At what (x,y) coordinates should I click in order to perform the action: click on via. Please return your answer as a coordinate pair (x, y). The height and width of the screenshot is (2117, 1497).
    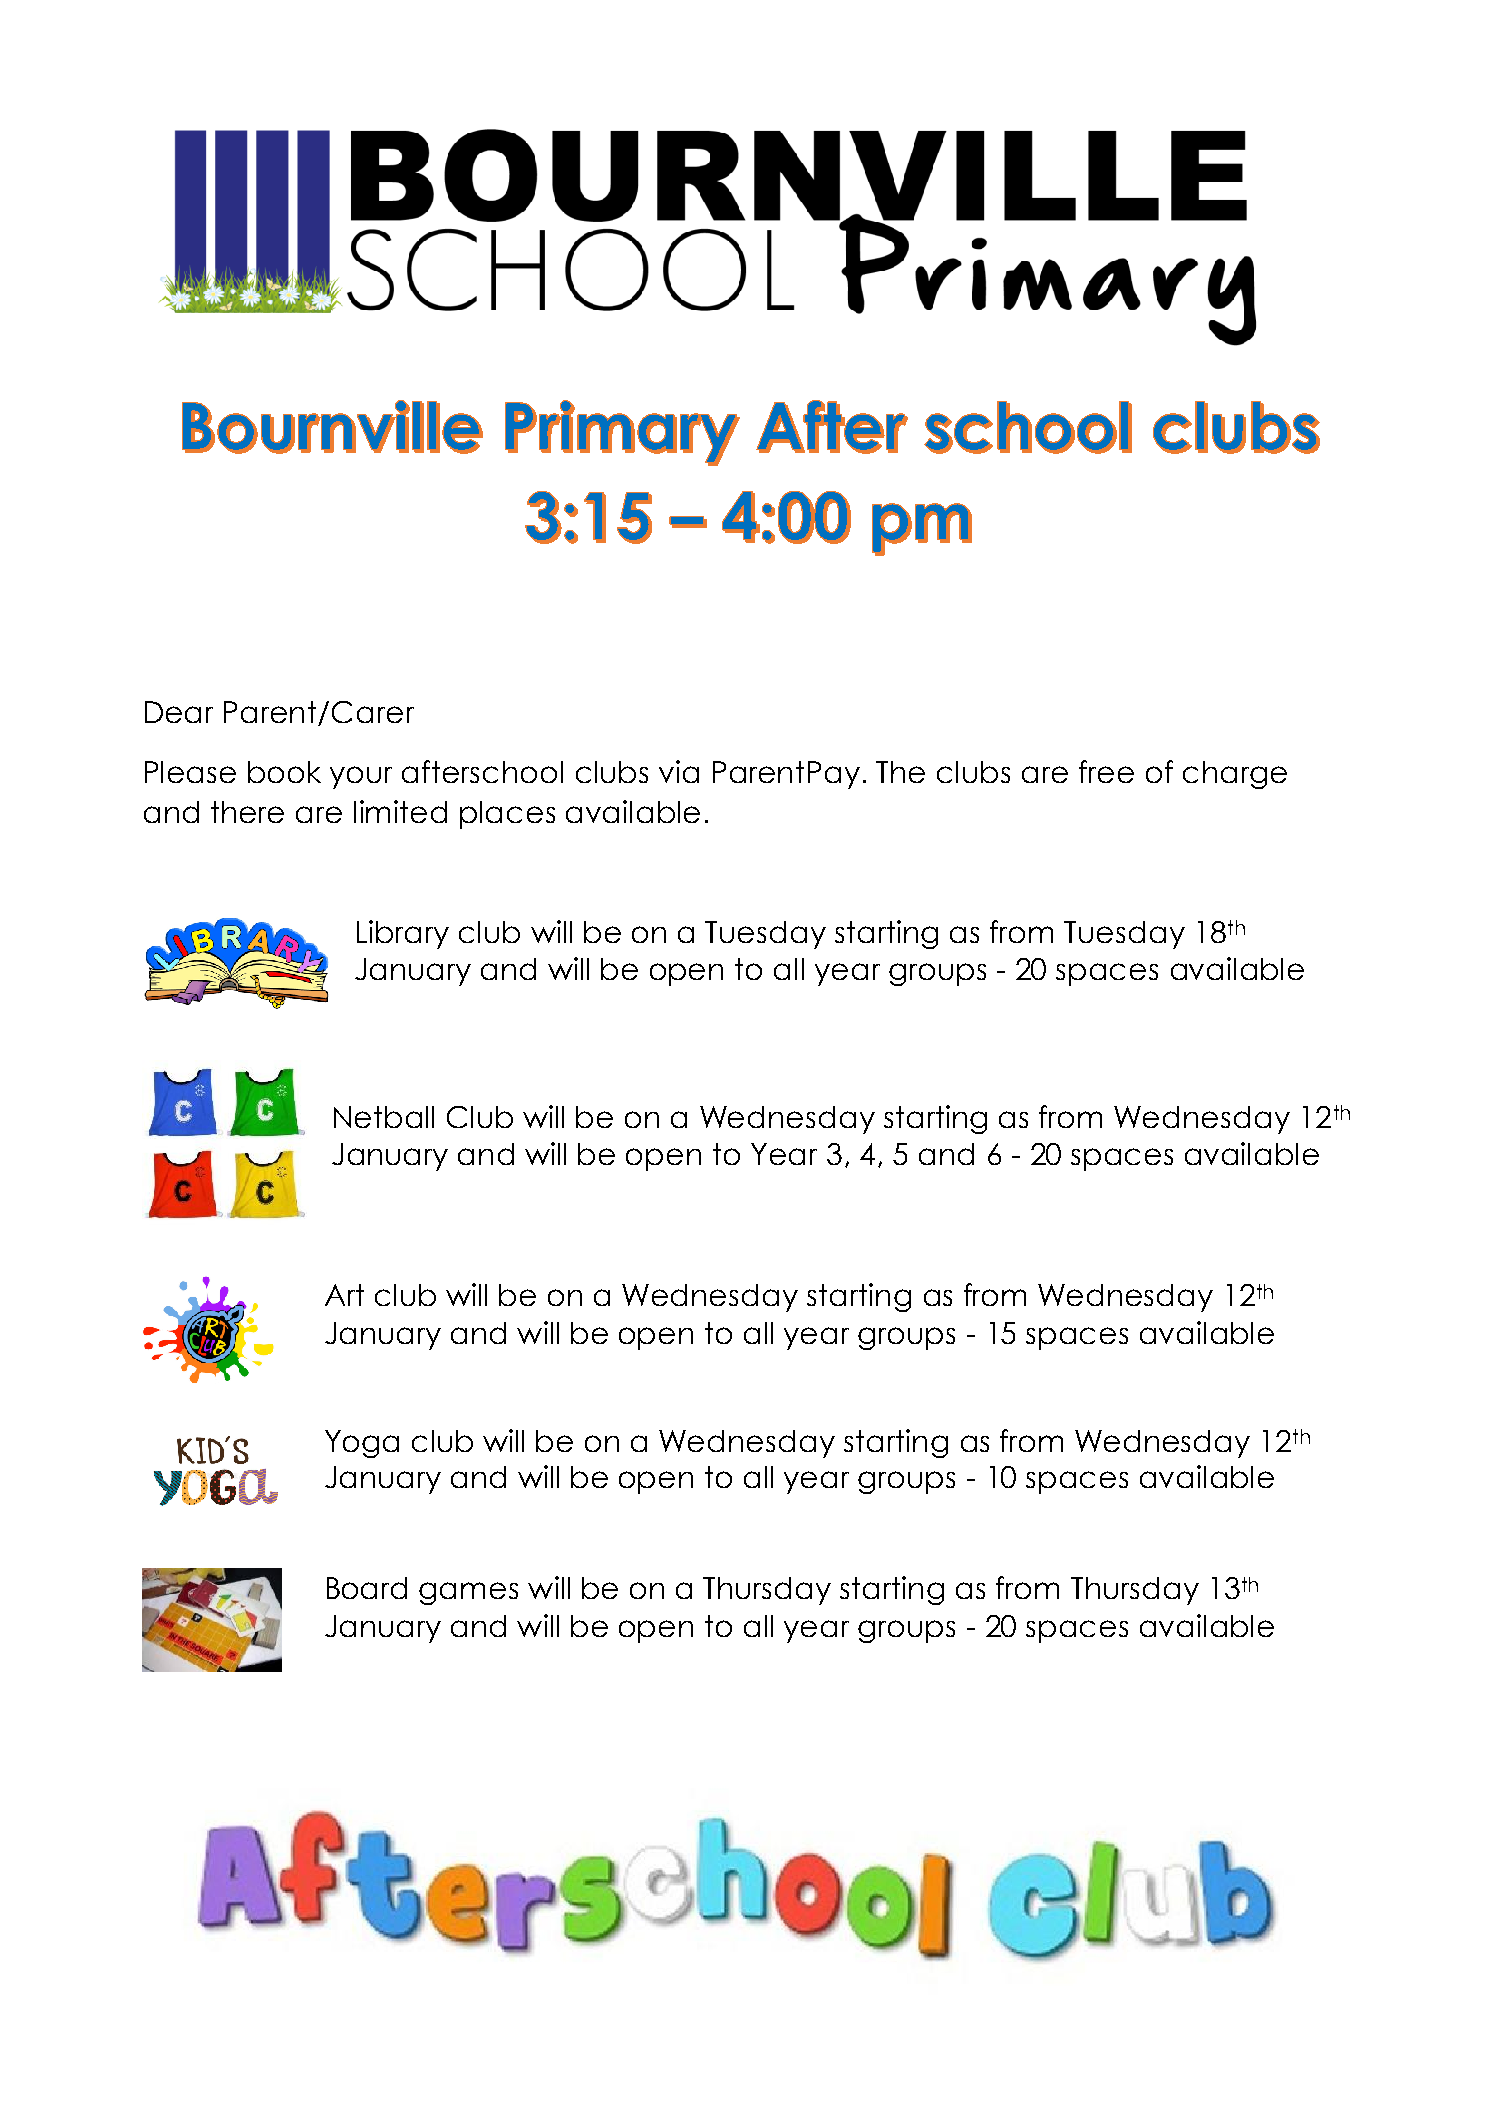
    Looking at the image, I should click on (679, 771).
